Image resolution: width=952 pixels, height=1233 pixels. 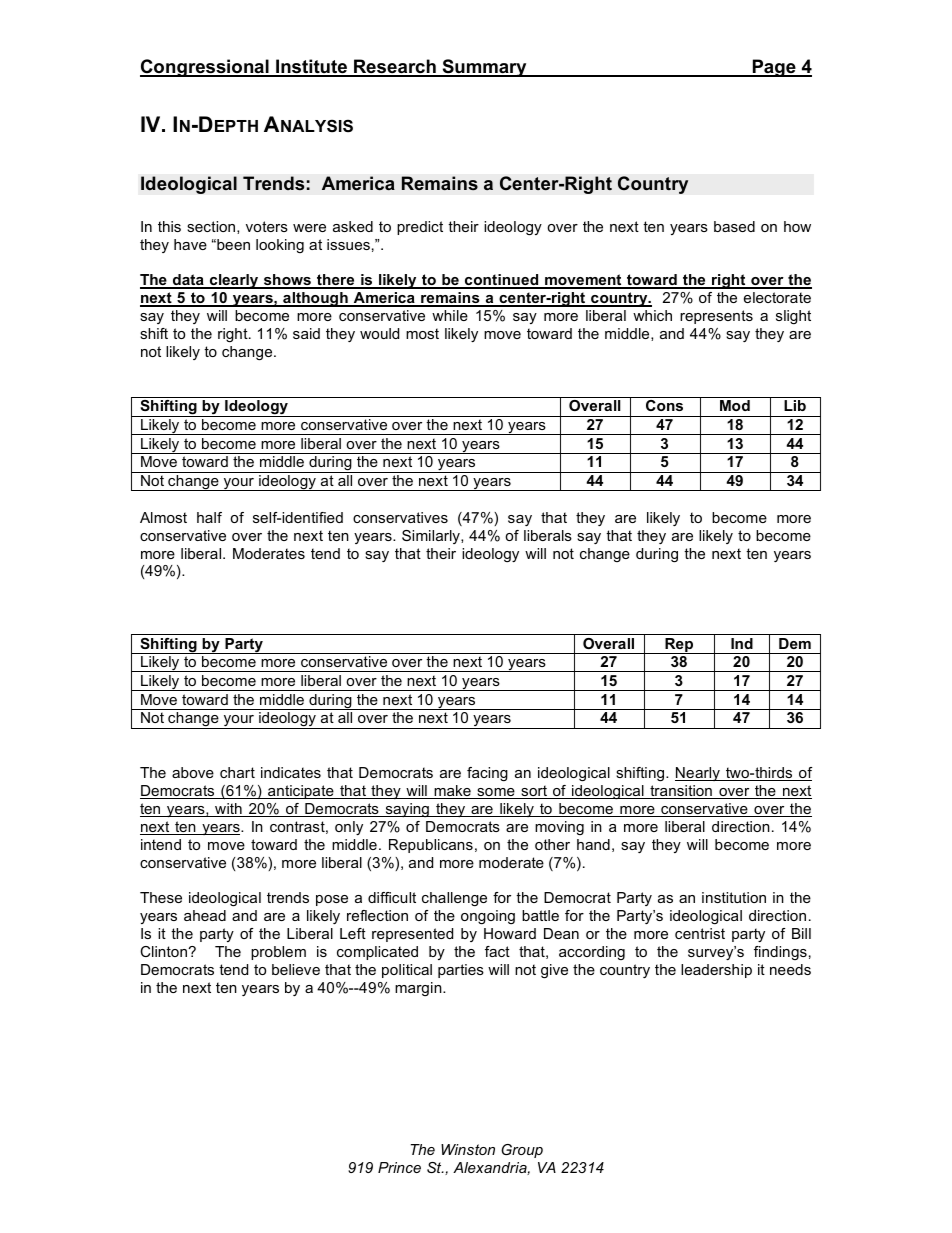 What do you see at coordinates (237, 772) in the screenshot?
I see `chart` at bounding box center [237, 772].
